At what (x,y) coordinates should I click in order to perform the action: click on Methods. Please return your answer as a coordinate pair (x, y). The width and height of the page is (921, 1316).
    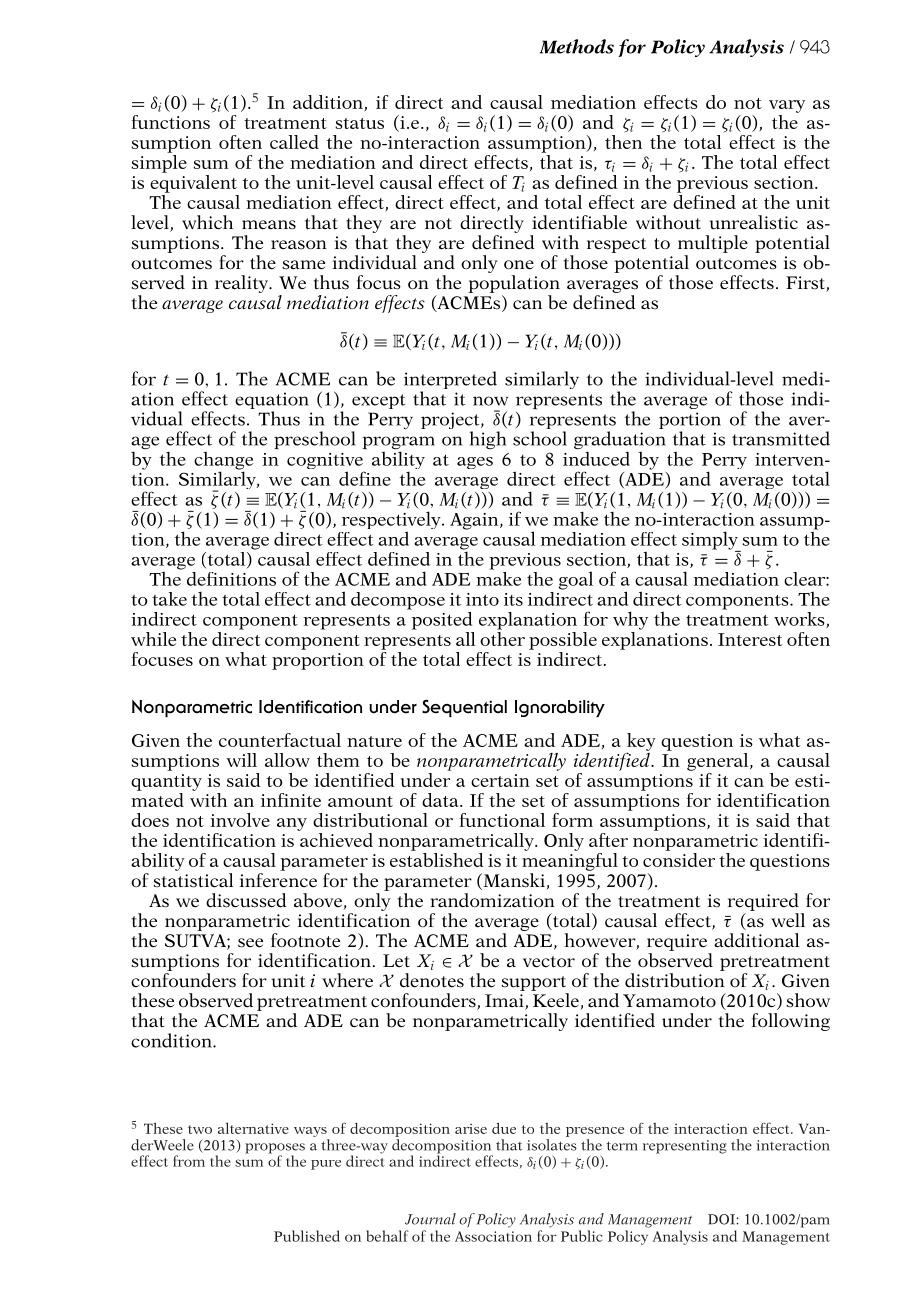
    Looking at the image, I should click on (577, 46).
